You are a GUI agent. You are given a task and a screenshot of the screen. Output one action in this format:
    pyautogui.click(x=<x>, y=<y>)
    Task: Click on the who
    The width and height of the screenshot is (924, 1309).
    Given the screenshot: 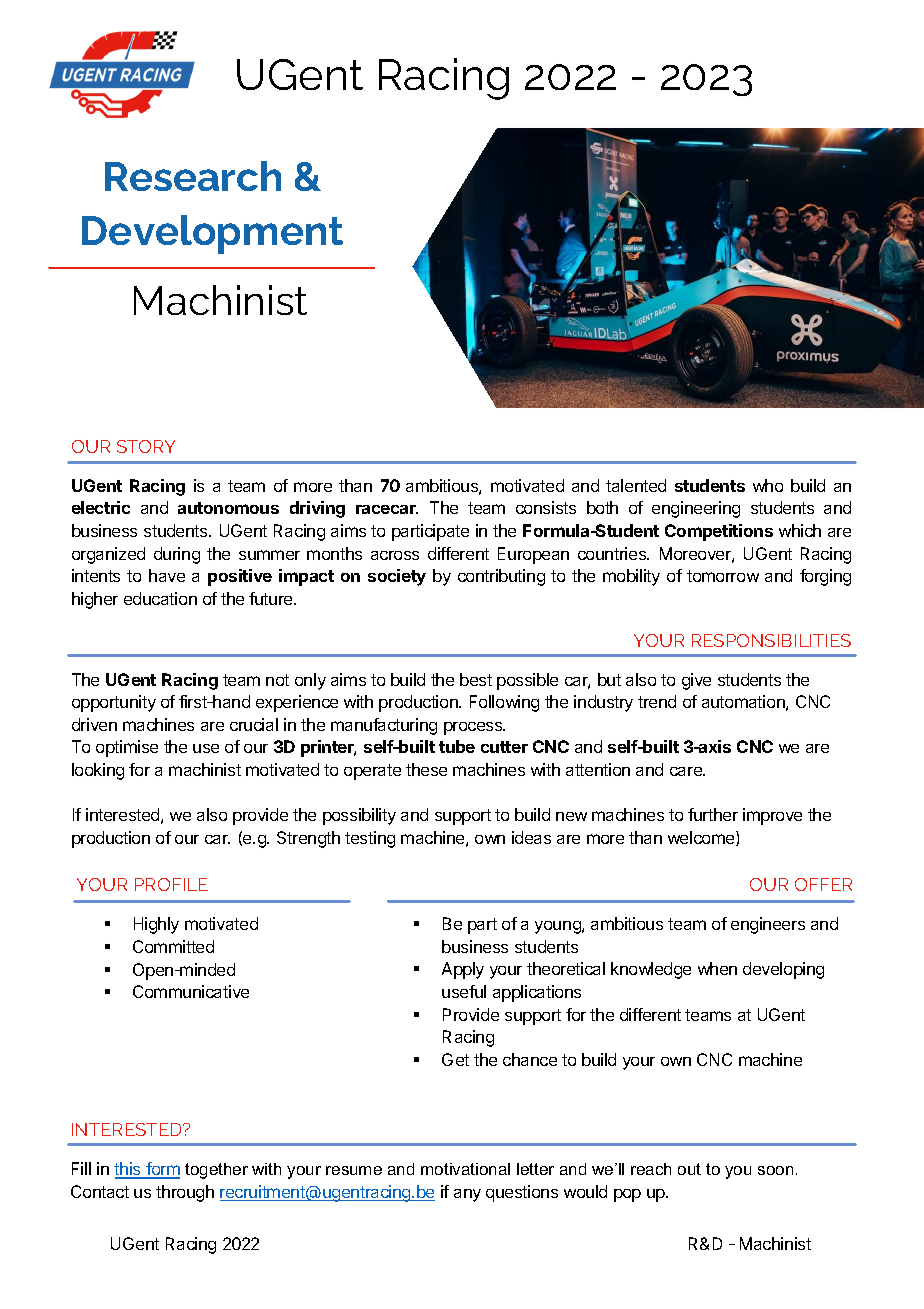 What is the action you would take?
    pyautogui.click(x=768, y=485)
